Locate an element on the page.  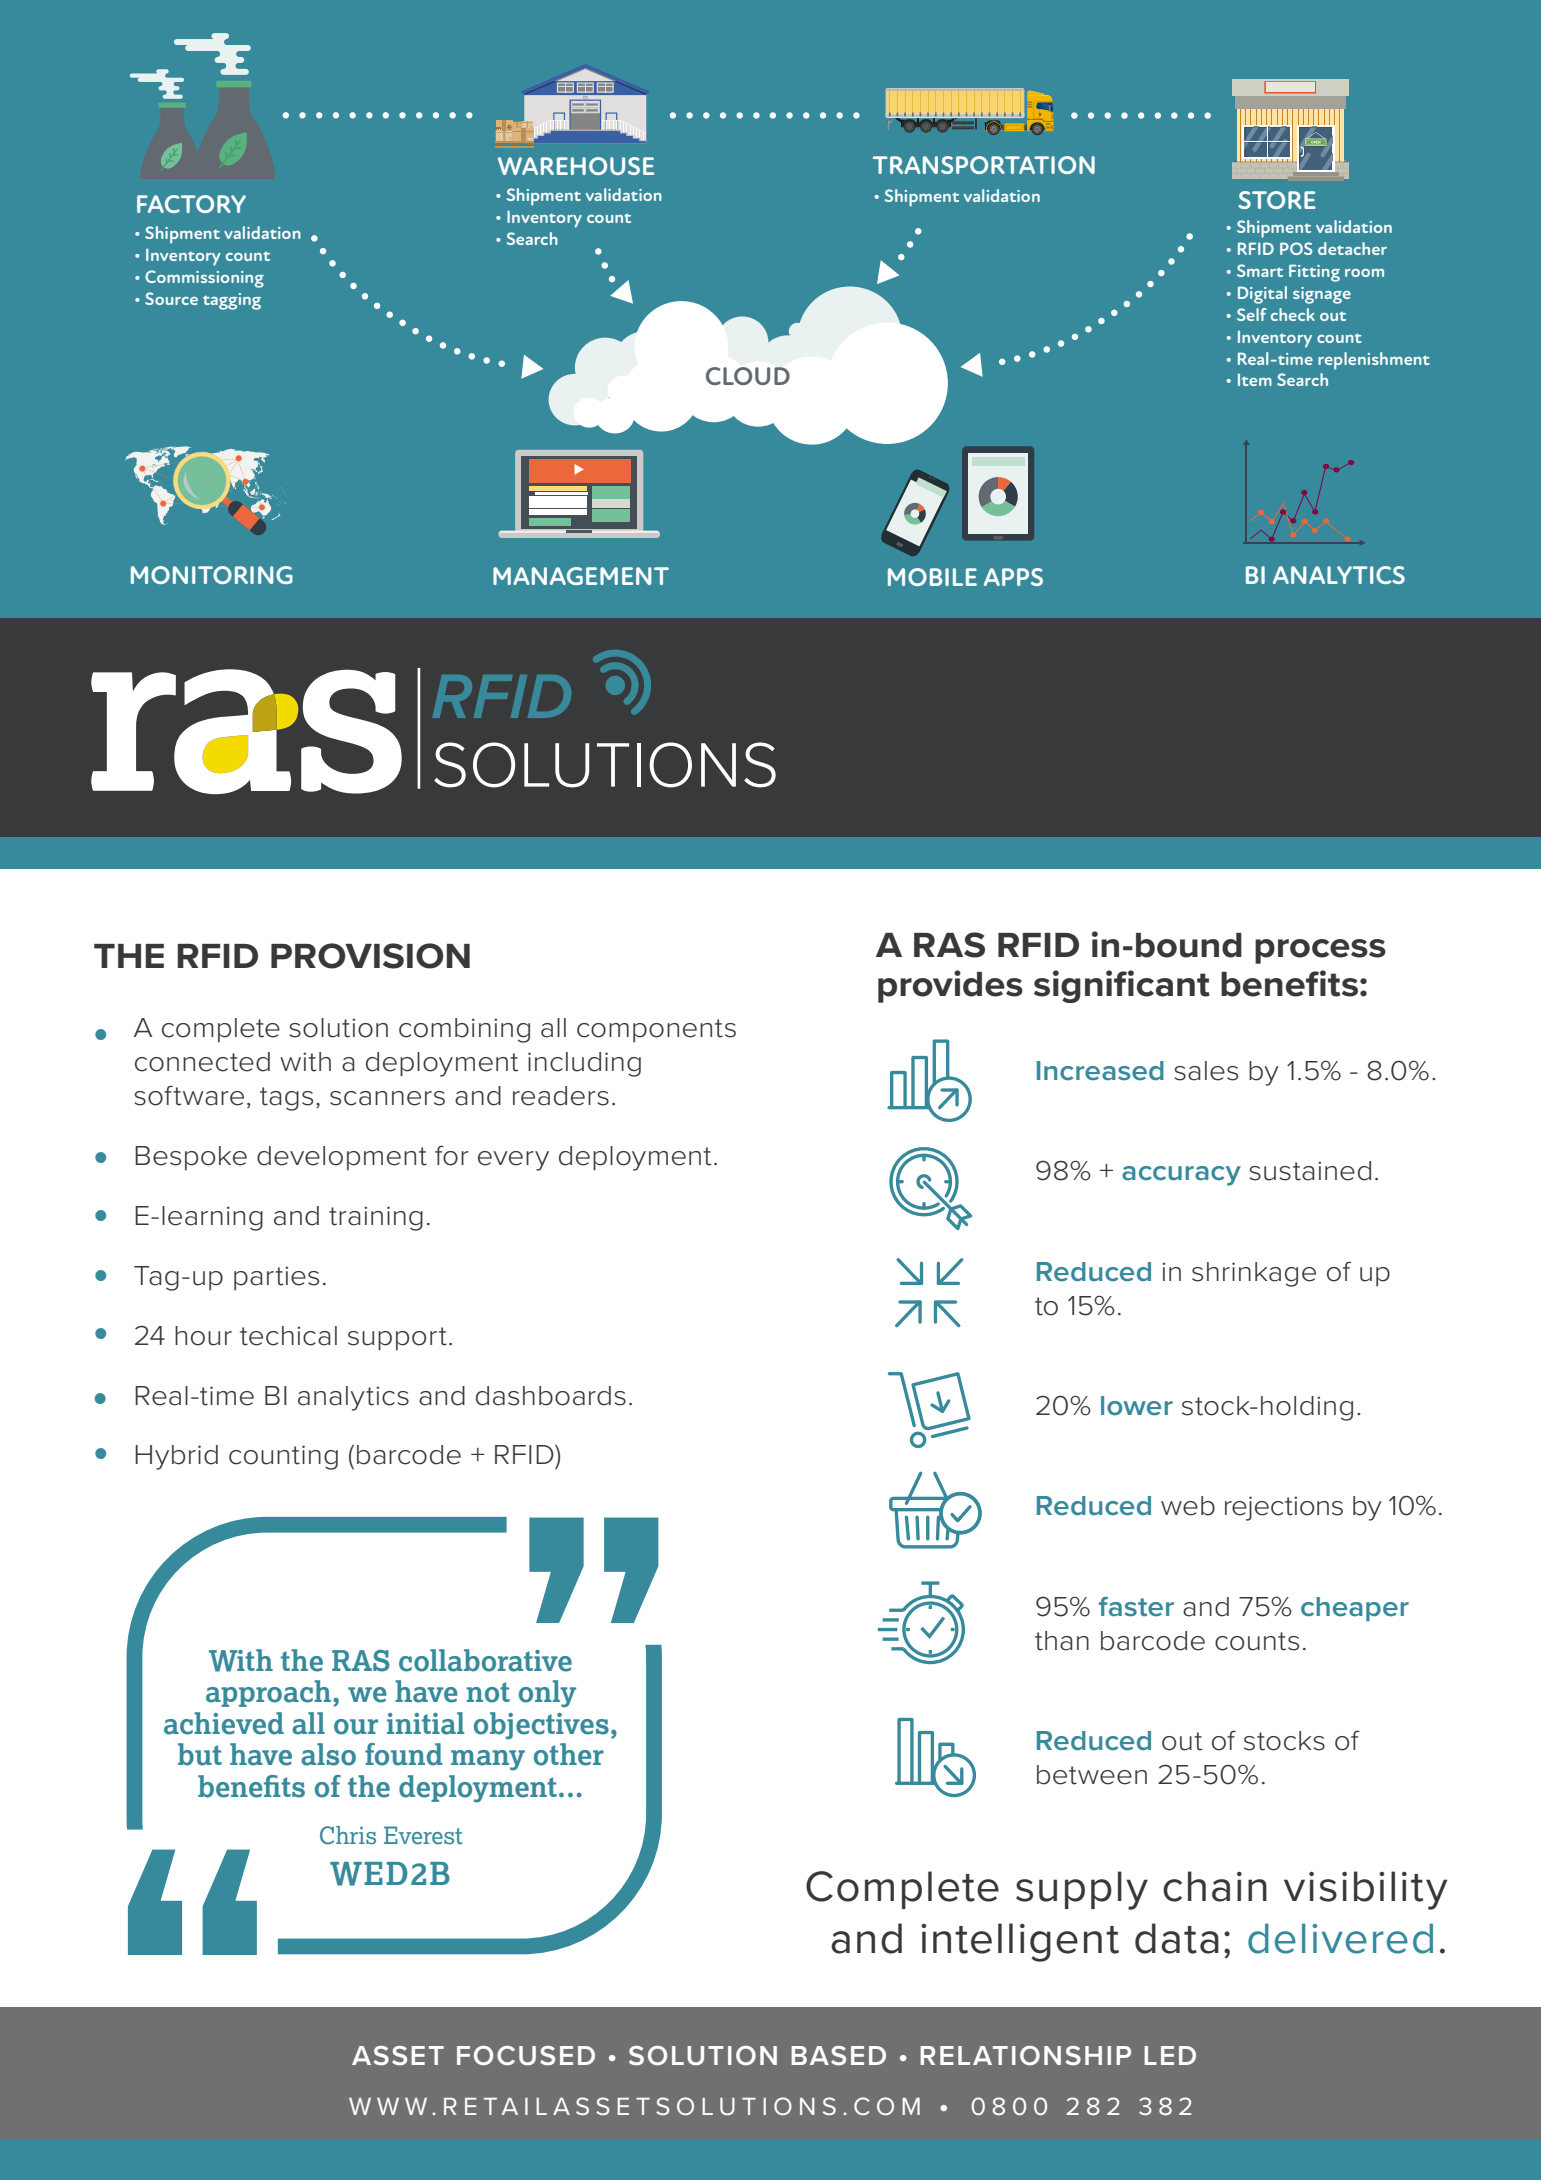
BASED is located at coordinates (838, 2056).
